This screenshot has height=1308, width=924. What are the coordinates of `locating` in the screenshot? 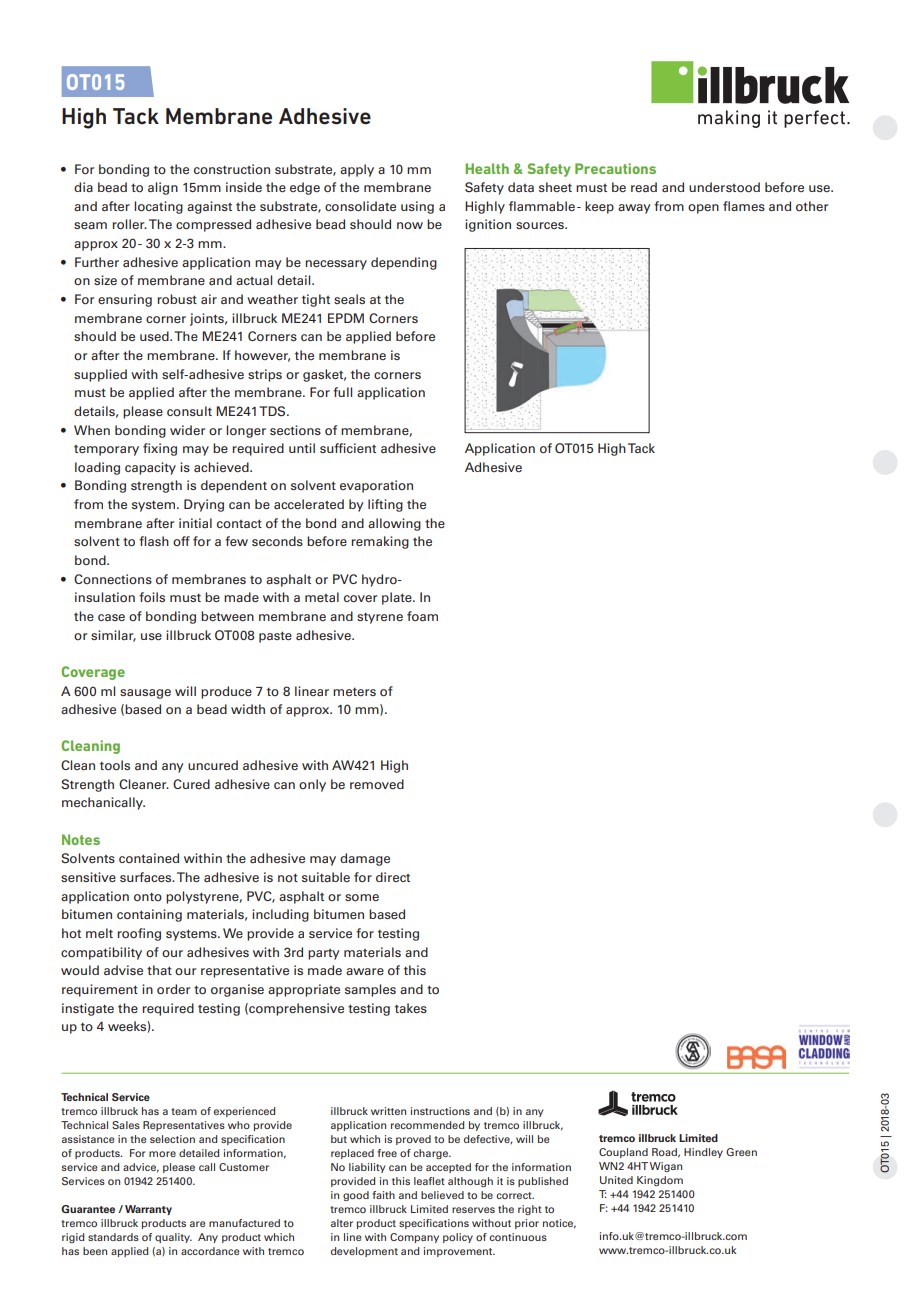 It's located at (158, 207).
